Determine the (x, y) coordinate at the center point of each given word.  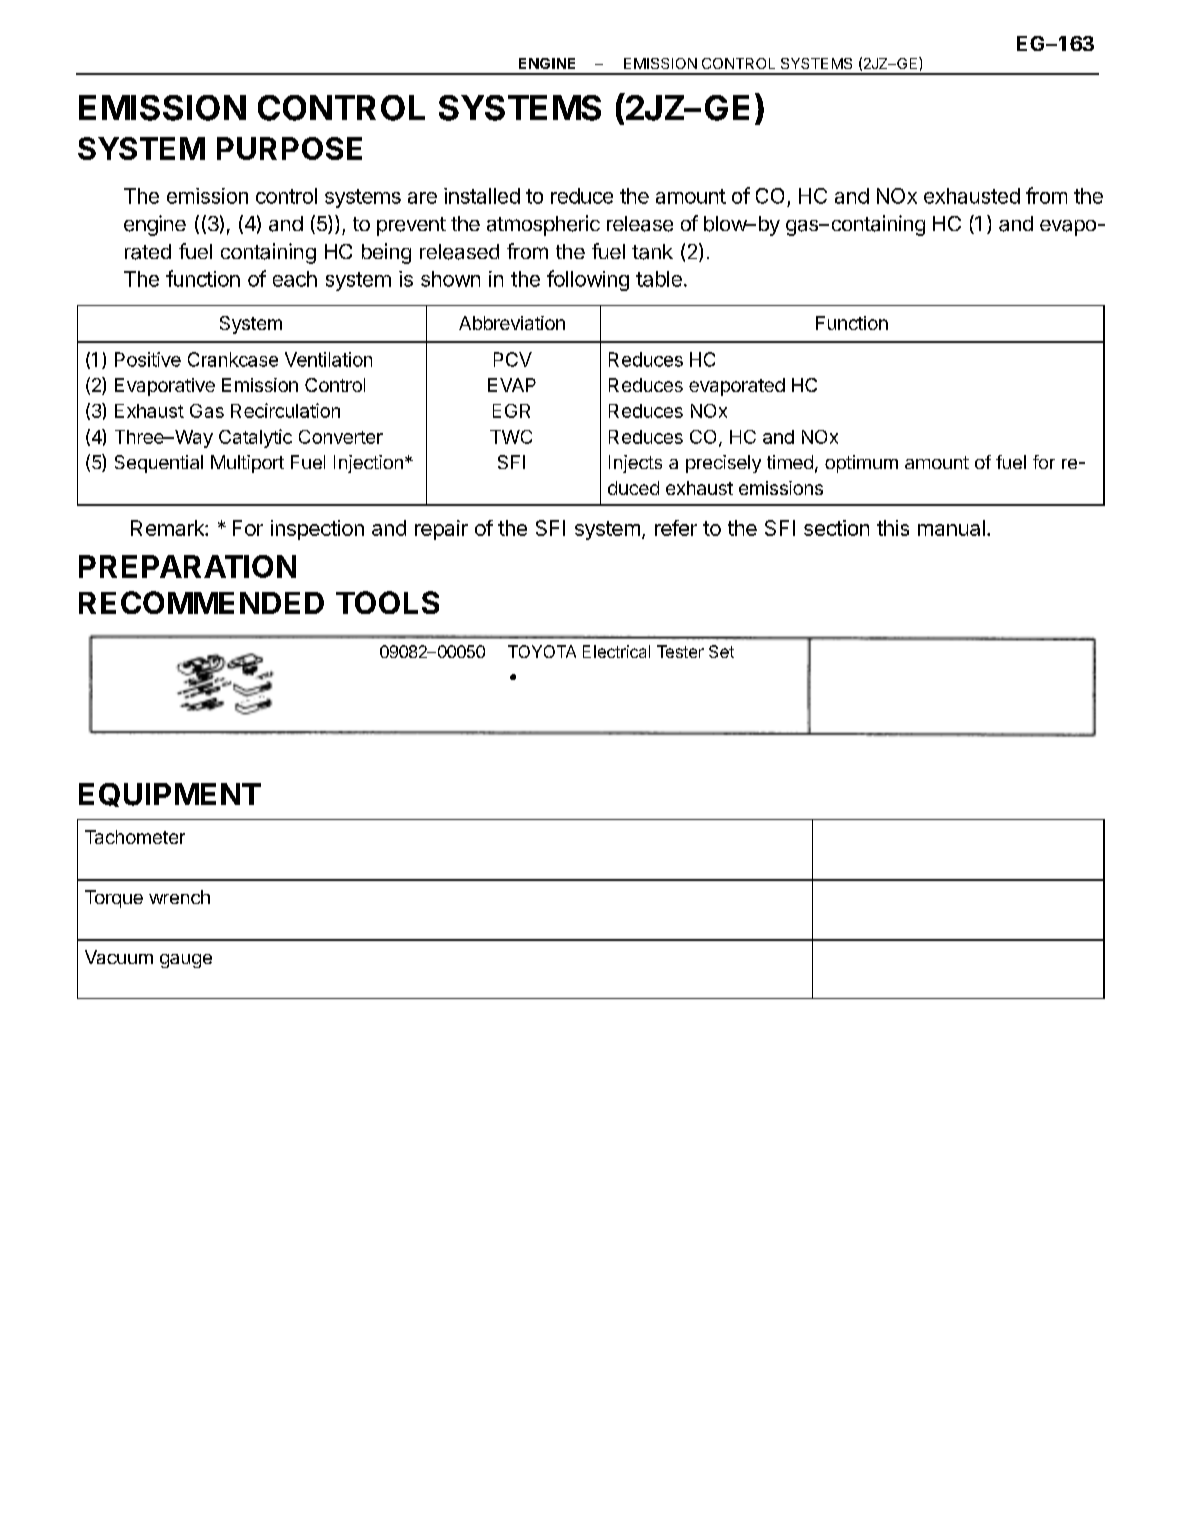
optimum (861, 464)
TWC (511, 437)
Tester (680, 651)
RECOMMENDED (201, 602)
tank (652, 252)
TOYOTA (542, 651)
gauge (186, 961)
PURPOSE (289, 148)
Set (721, 651)
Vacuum (119, 957)
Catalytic (255, 438)
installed (482, 196)
